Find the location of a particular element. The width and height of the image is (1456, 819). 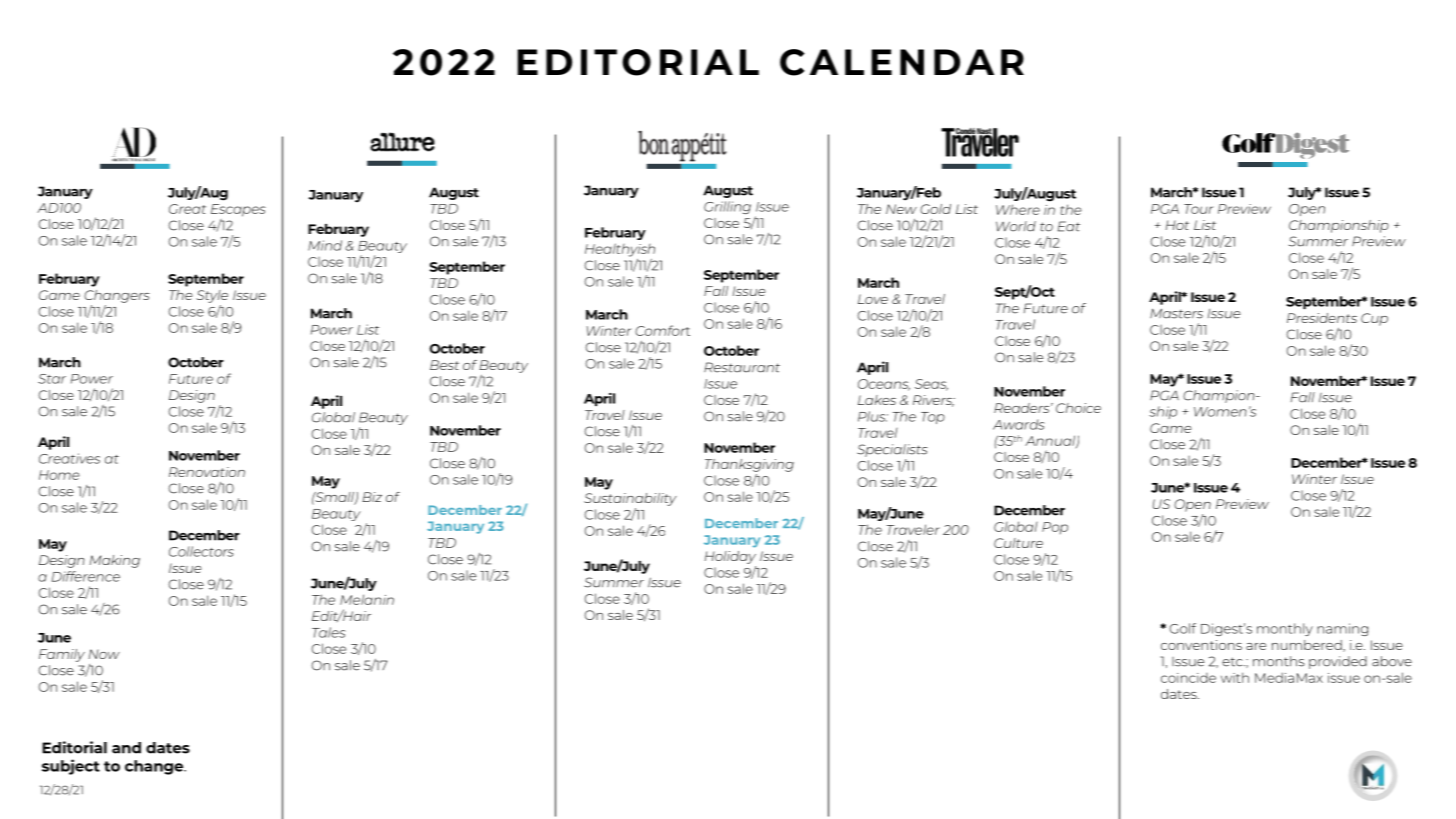

Lakes is located at coordinates (877, 400).
